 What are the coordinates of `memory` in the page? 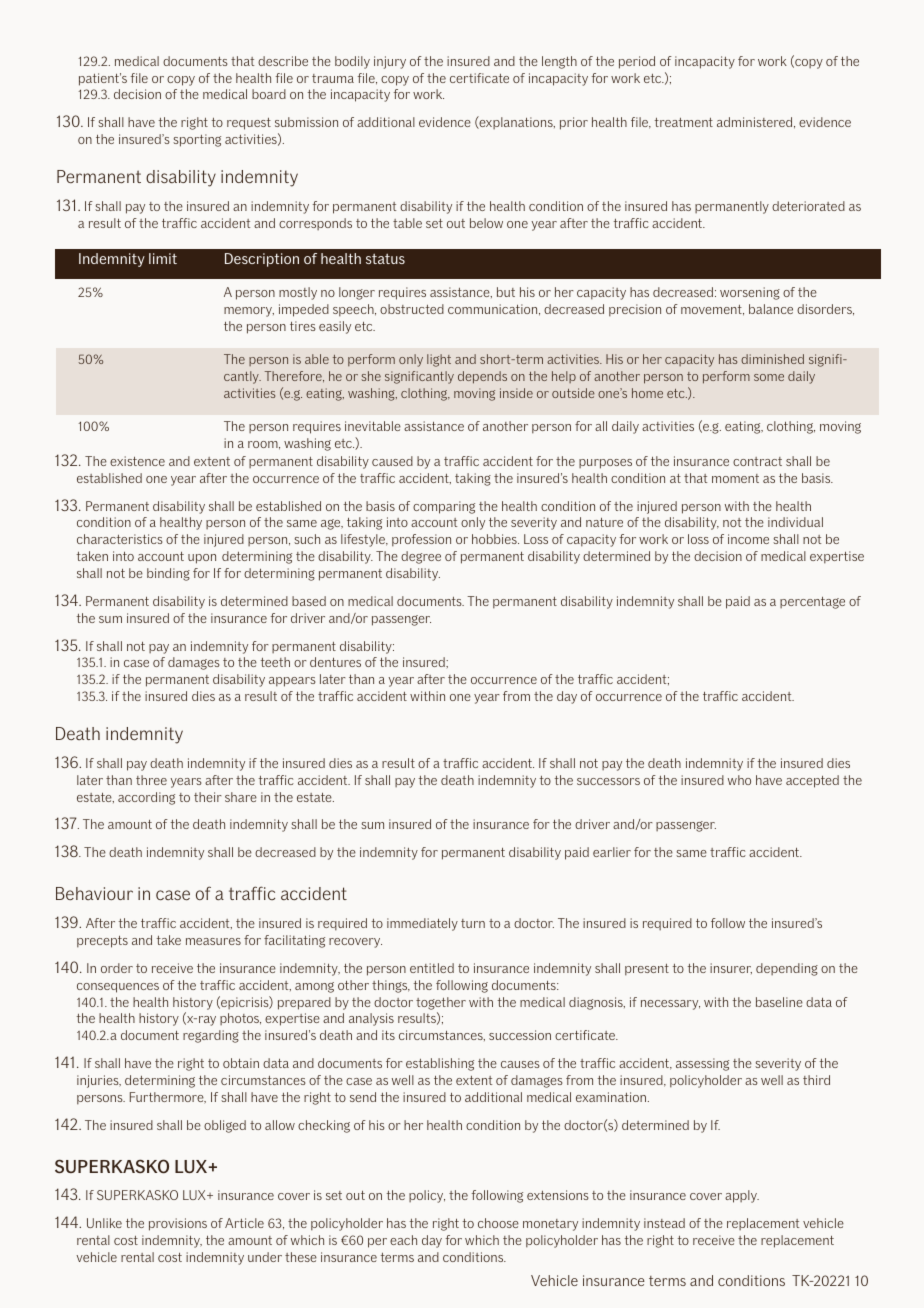 It's located at (249, 312).
